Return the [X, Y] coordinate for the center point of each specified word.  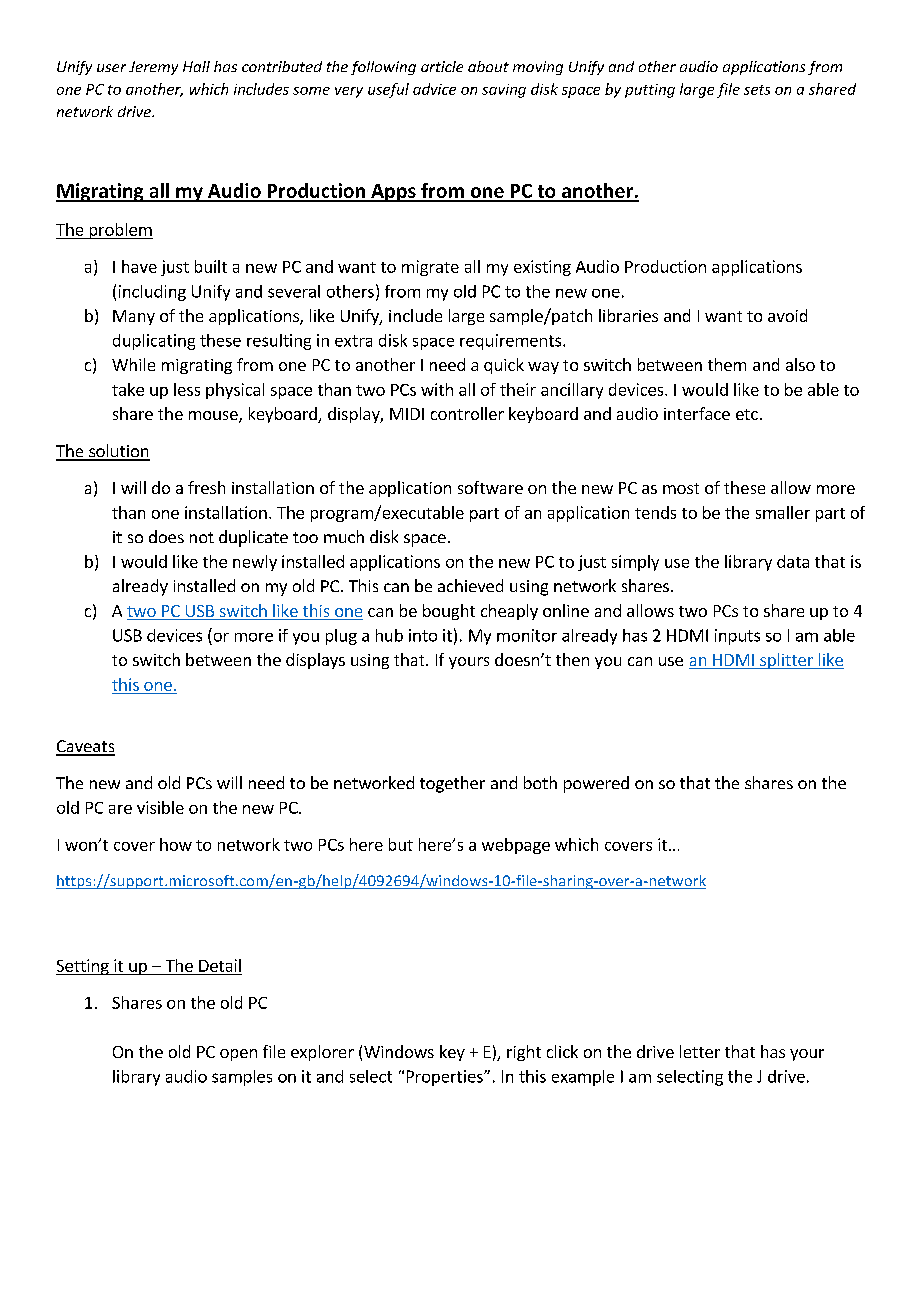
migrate [430, 268]
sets [757, 90]
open [238, 1055]
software [490, 487]
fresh [206, 487]
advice [434, 89]
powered [596, 784]
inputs [737, 637]
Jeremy [153, 68]
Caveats [85, 747]
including [152, 293]
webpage [516, 846]
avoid [787, 315]
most [681, 488]
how [176, 844]
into [423, 635]
